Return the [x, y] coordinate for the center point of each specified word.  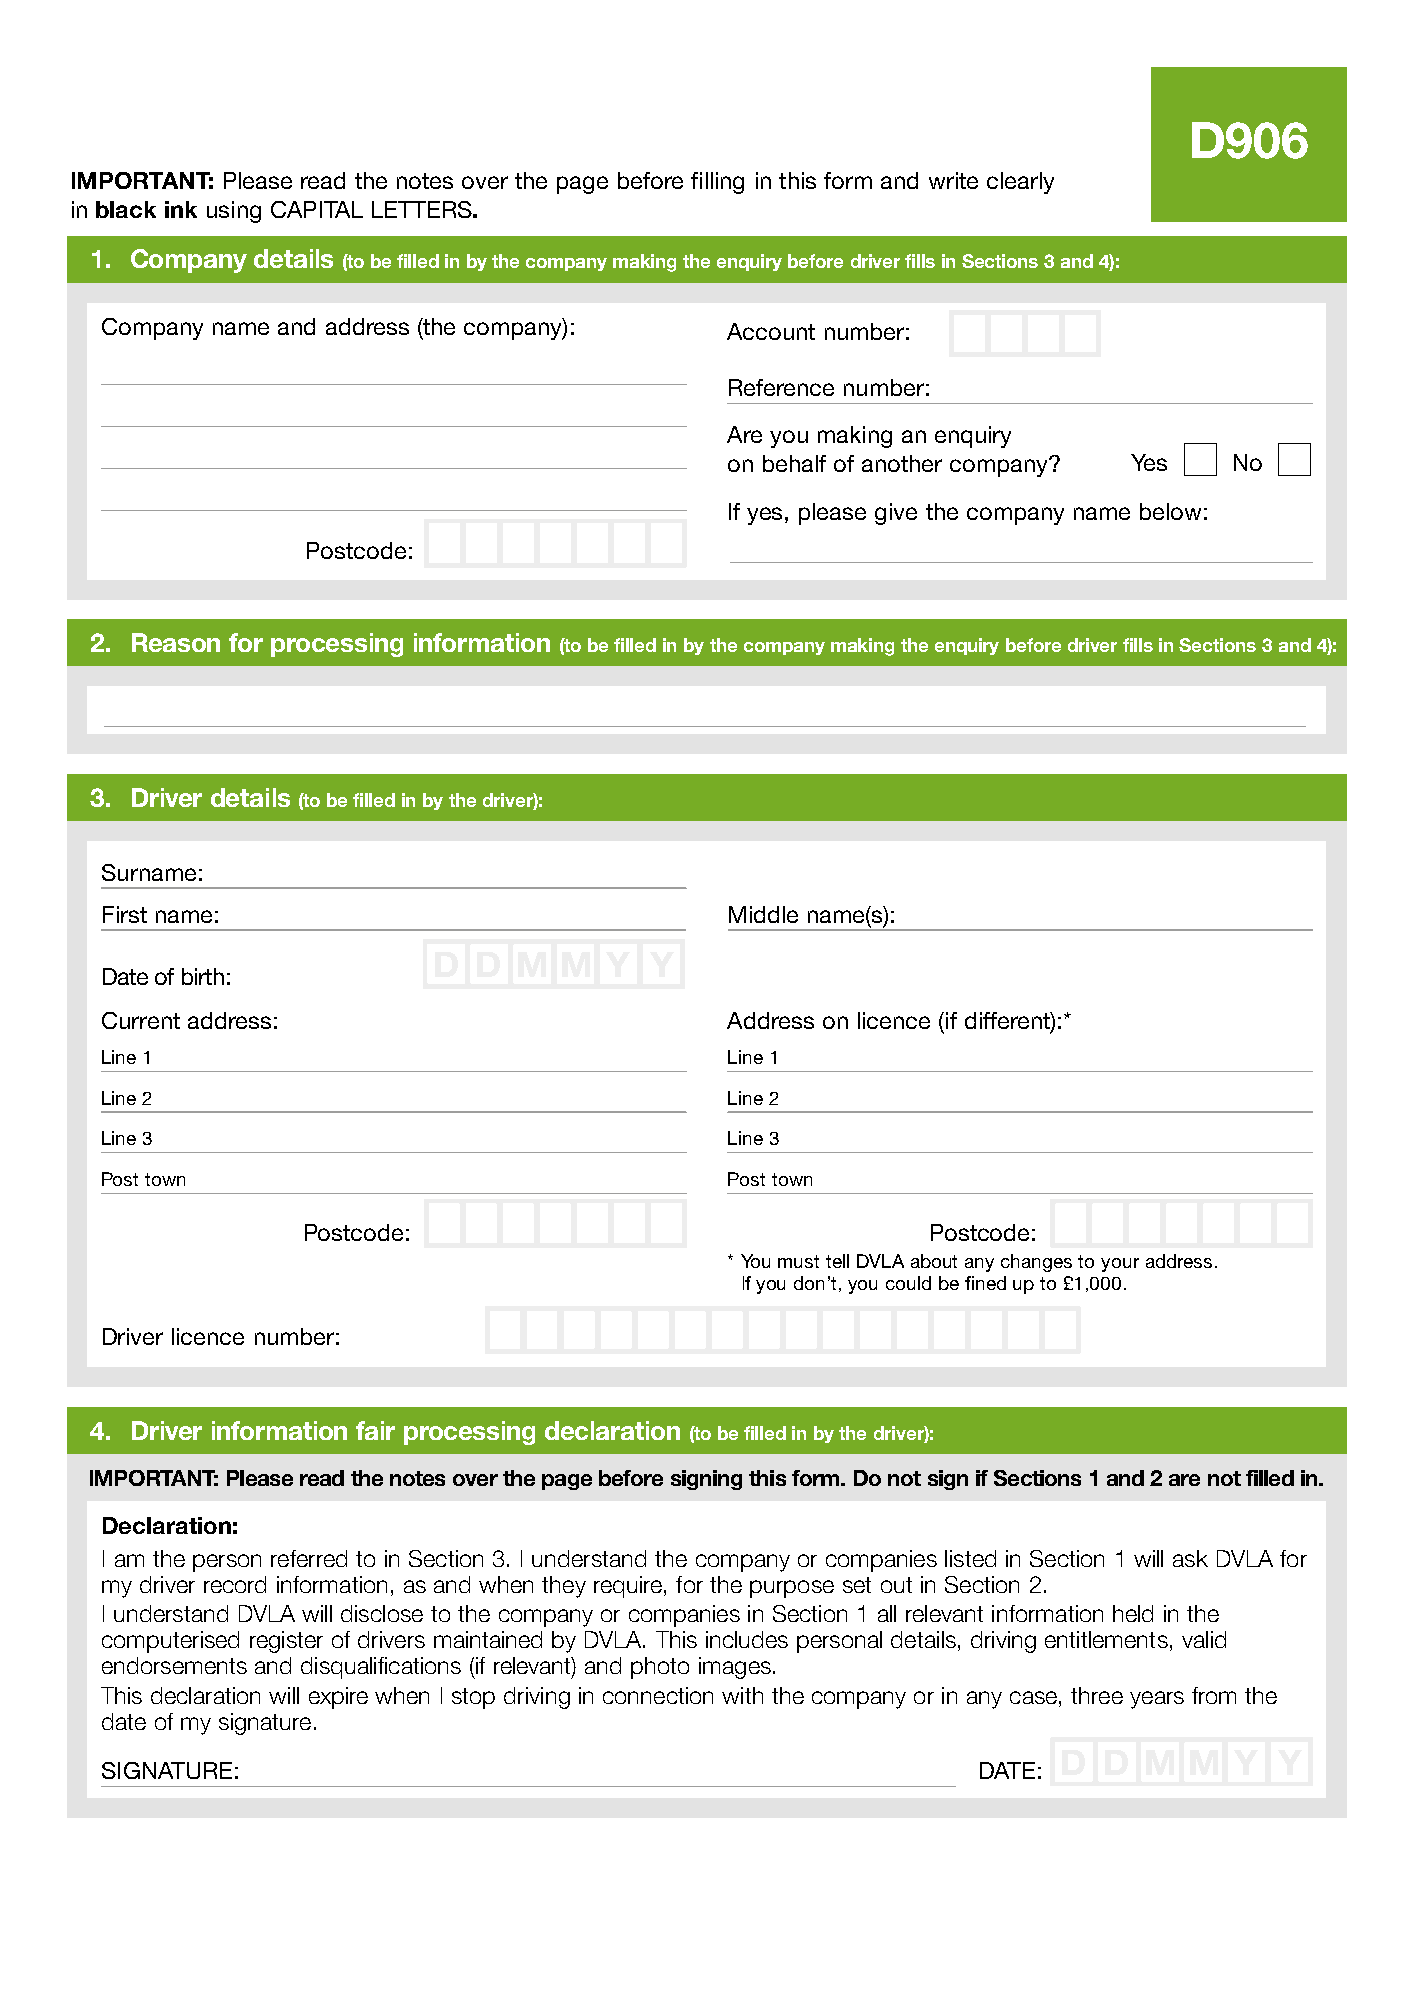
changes [1036, 1263]
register [286, 1642]
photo [660, 1668]
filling [717, 183]
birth [203, 976]
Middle [763, 914]
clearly [1020, 183]
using [234, 212]
